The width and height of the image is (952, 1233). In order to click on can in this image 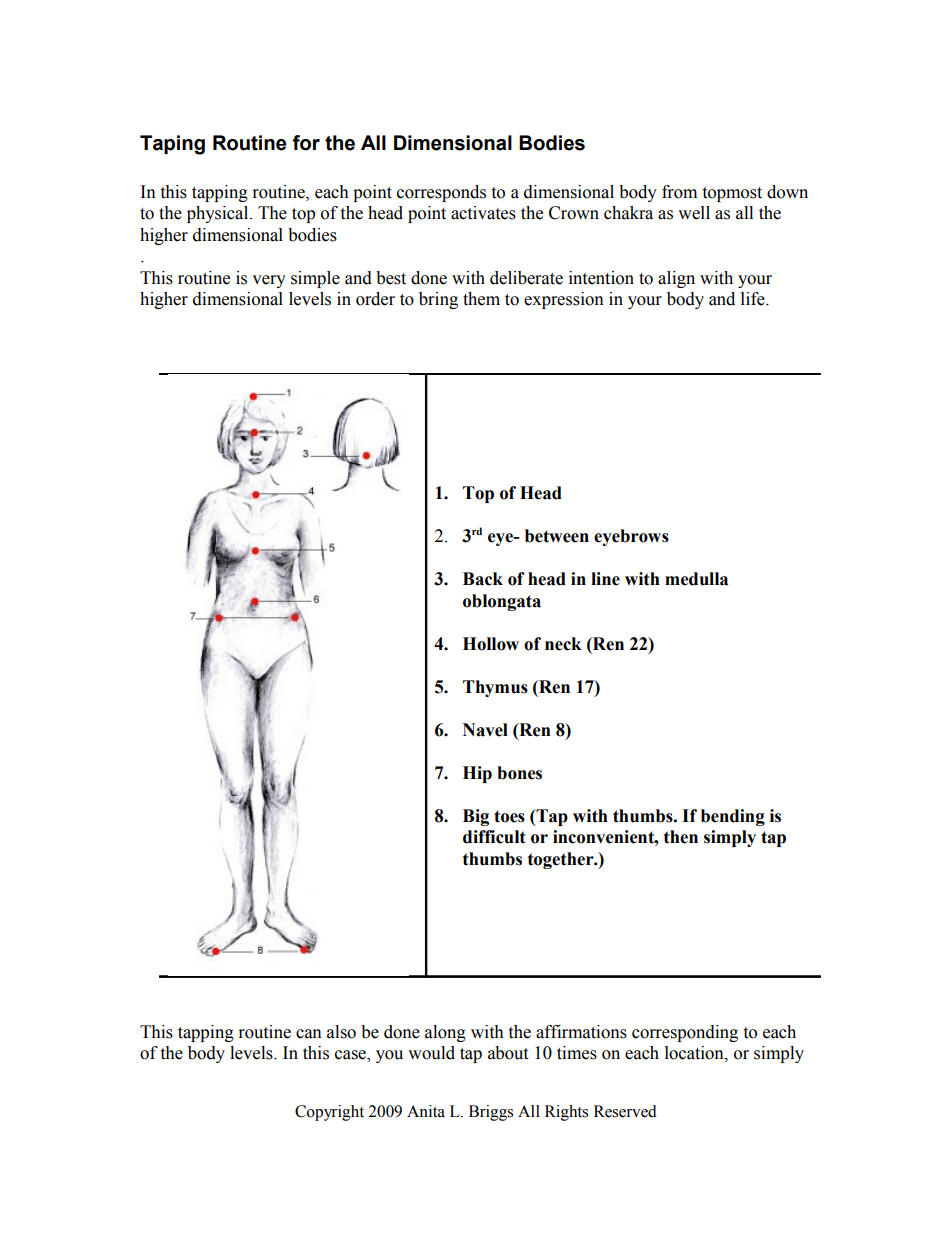, I will do `click(309, 1034)`.
